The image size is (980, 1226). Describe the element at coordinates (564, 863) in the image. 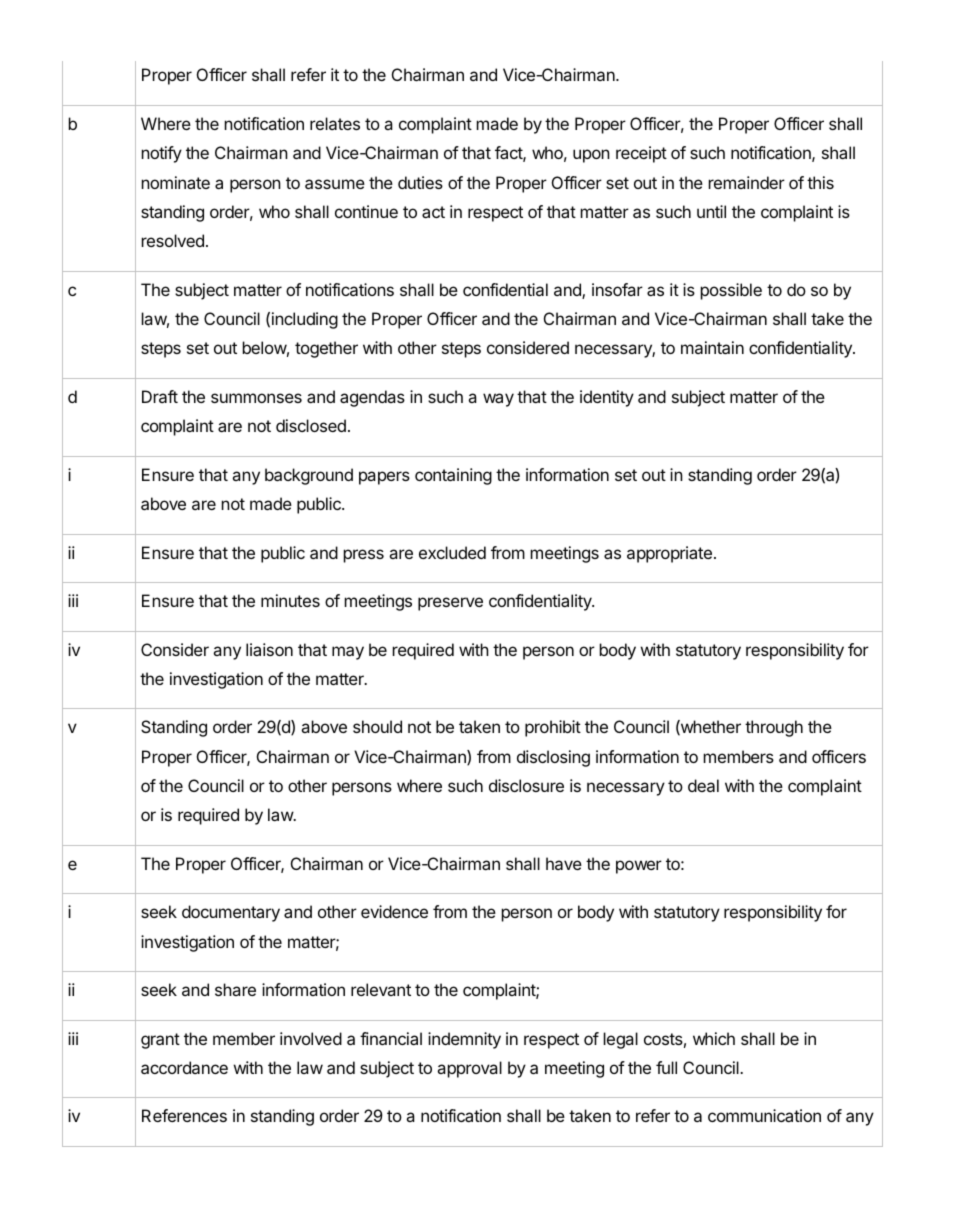

I see `have` at that location.
